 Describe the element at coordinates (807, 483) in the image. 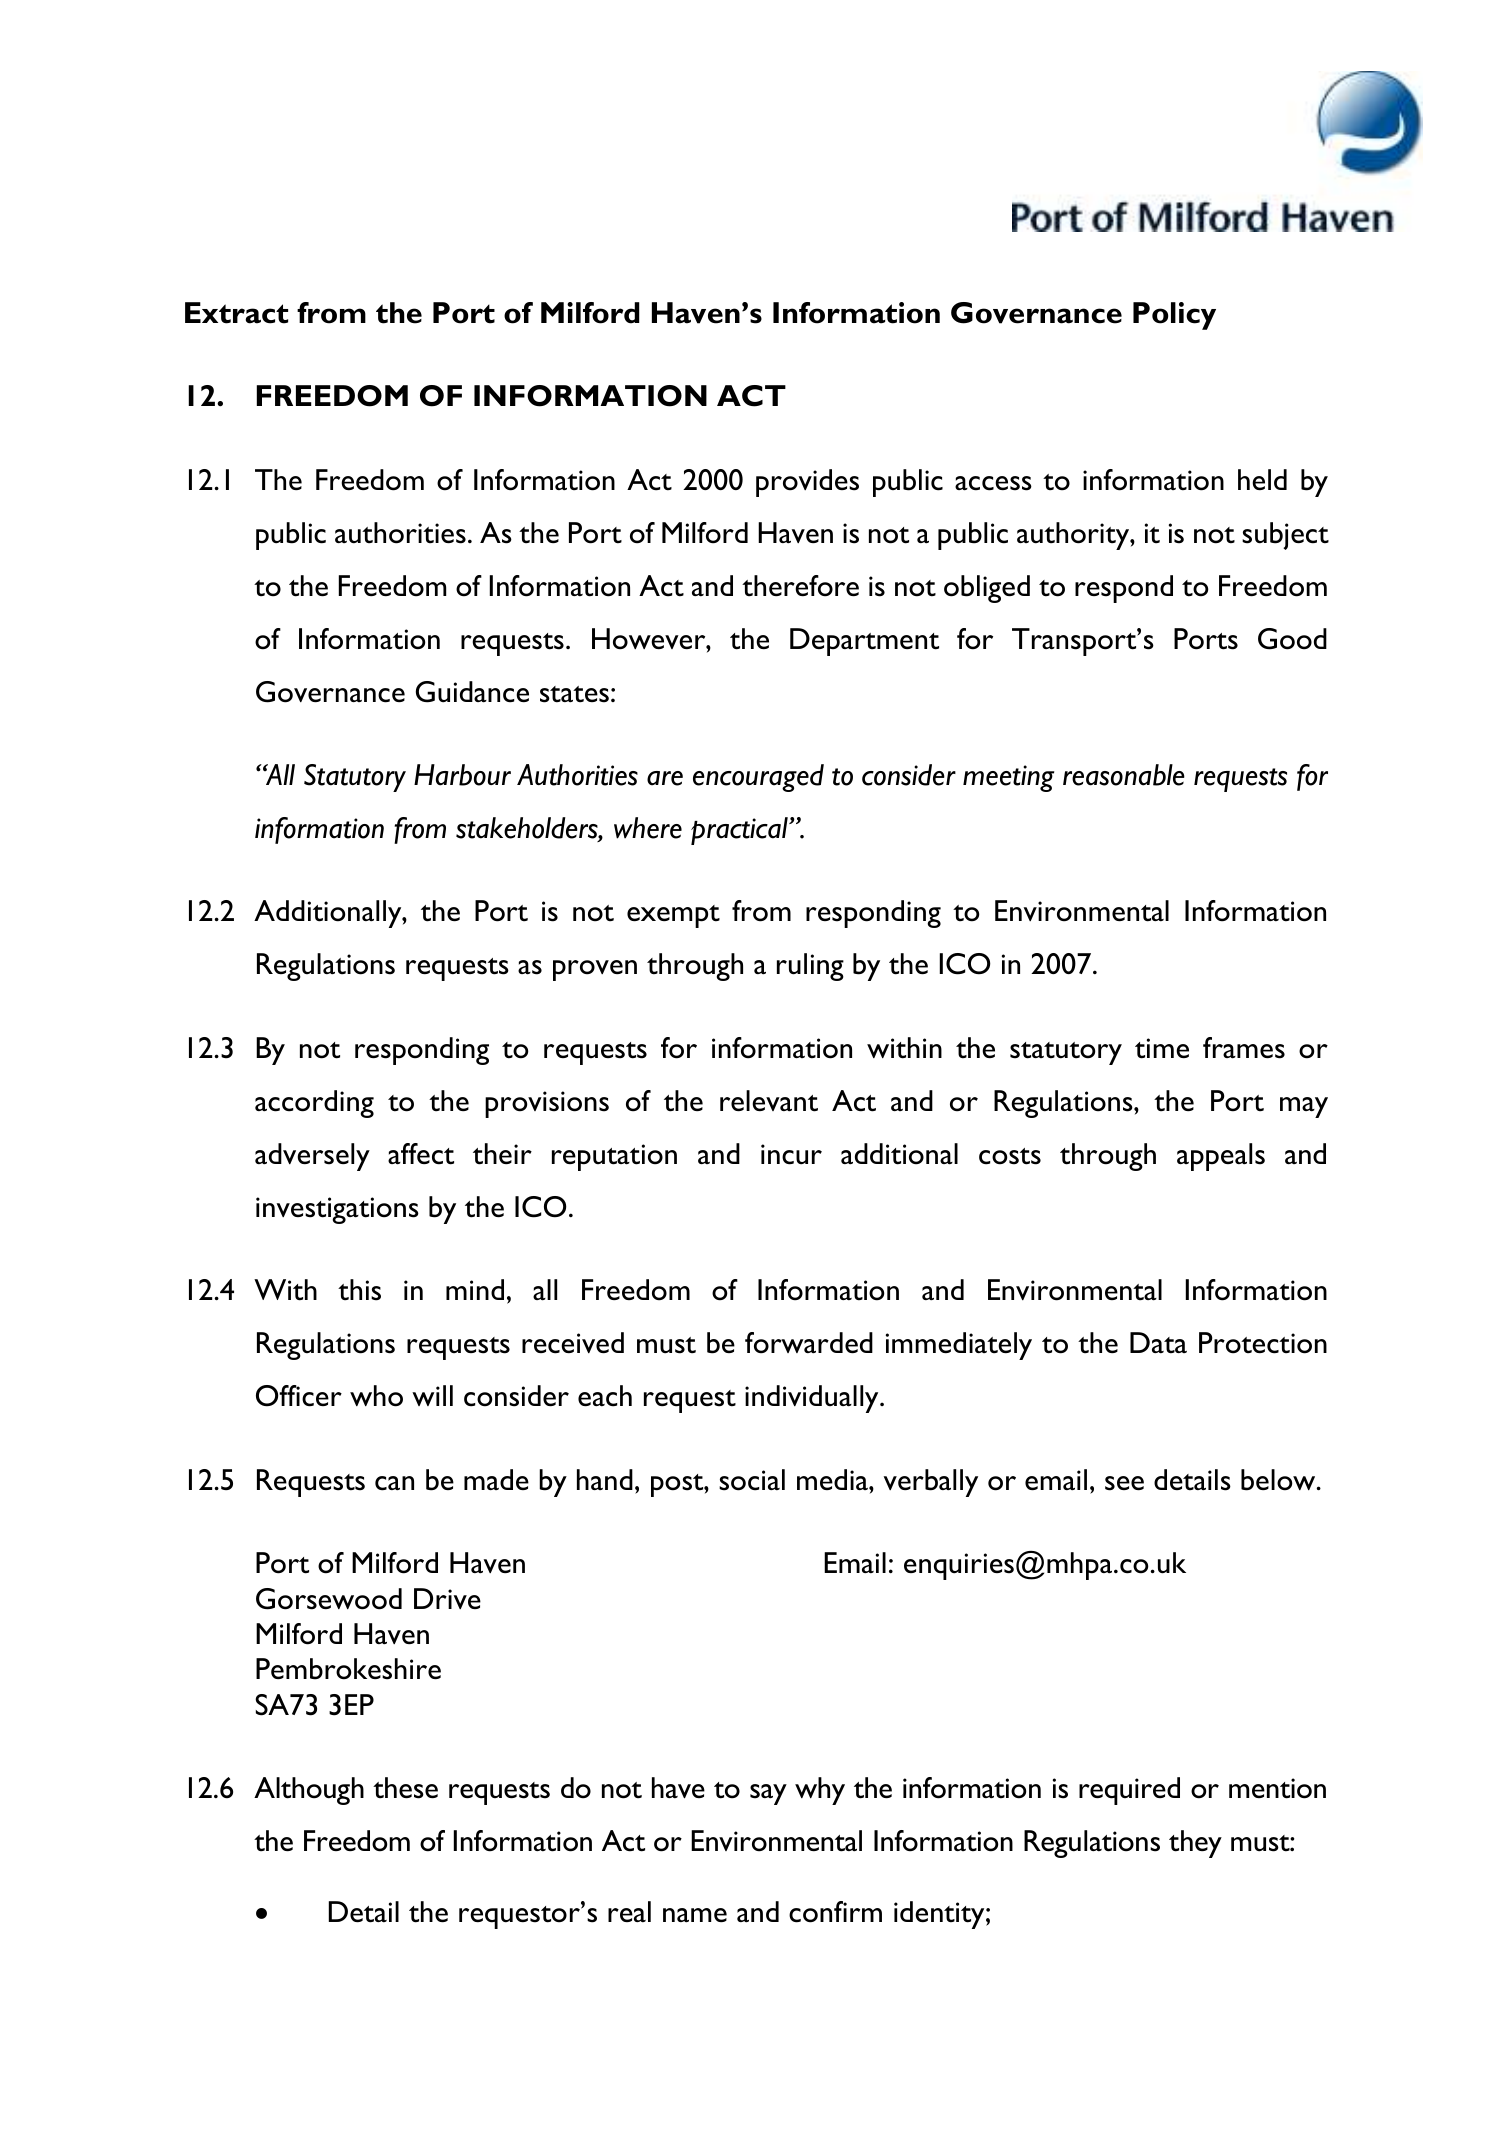

I see `provides` at that location.
